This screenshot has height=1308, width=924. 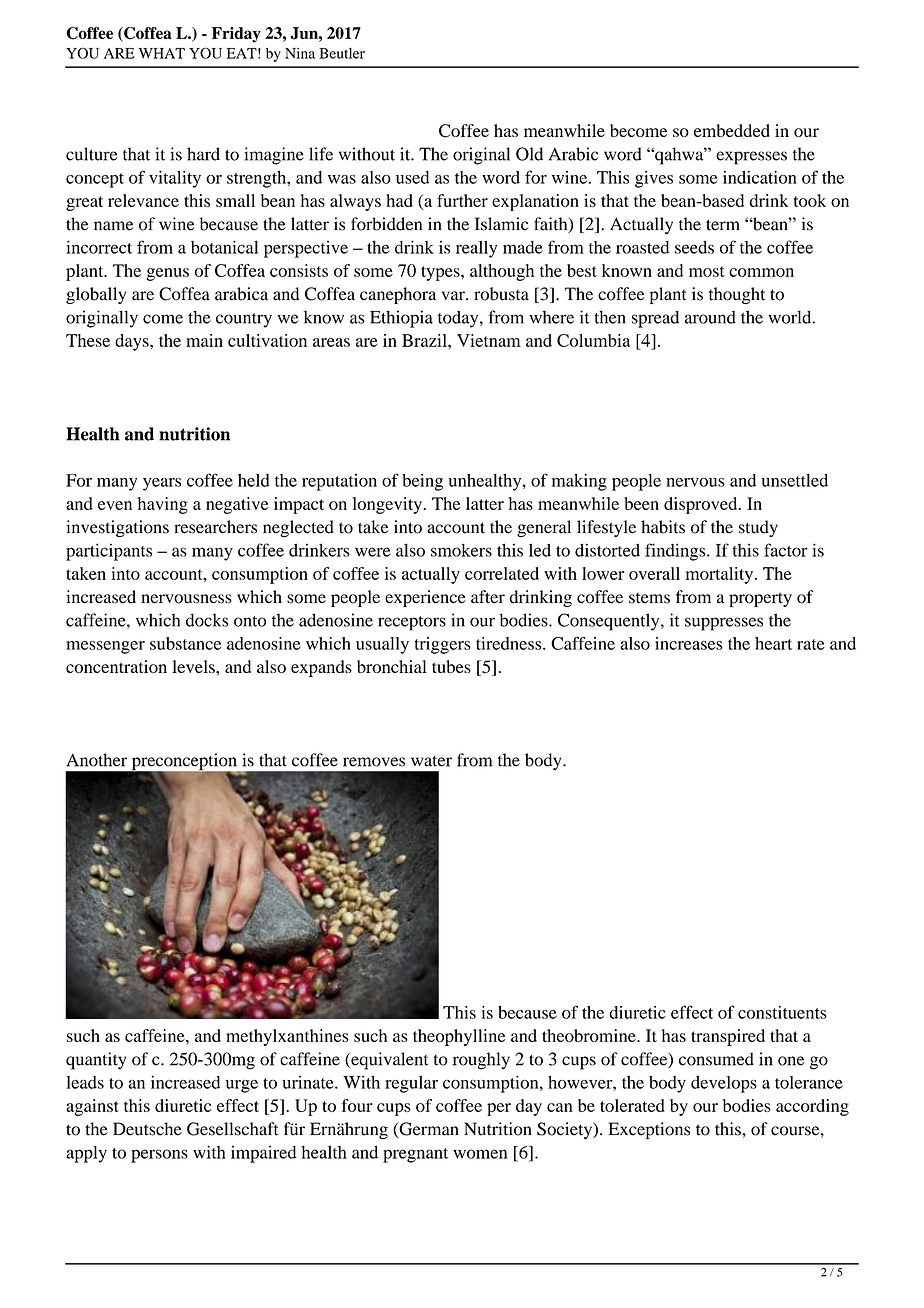 I want to click on develops, so click(x=724, y=1084).
